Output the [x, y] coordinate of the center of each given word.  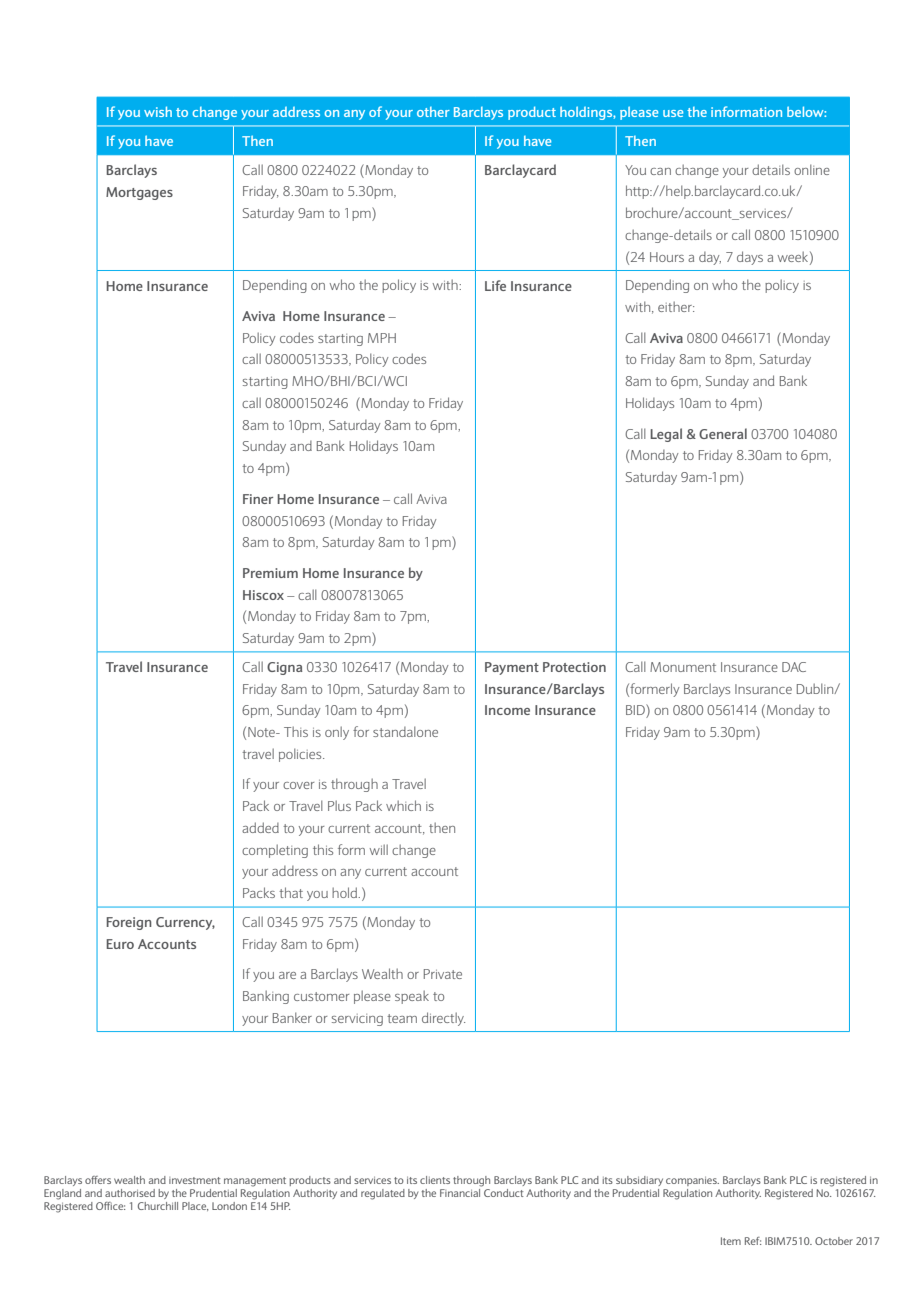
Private [443, 974]
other [433, 112]
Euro [120, 944]
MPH [382, 338]
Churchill [158, 1206]
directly [443, 1019]
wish [158, 111]
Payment [512, 668]
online [812, 169]
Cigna [284, 668]
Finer [258, 499]
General [723, 433]
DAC [794, 667]
